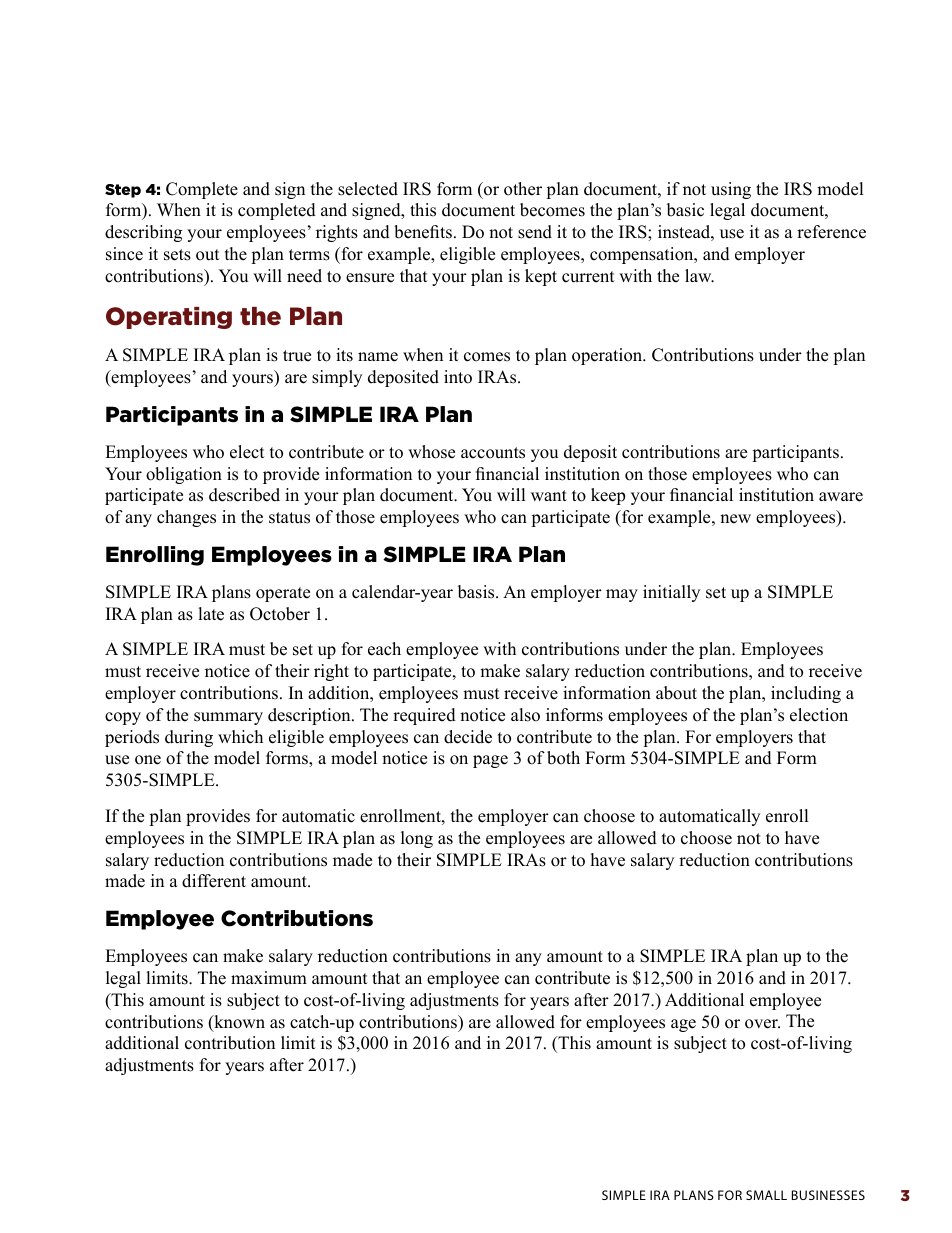  Describe the element at coordinates (525, 715) in the screenshot. I see `also` at that location.
